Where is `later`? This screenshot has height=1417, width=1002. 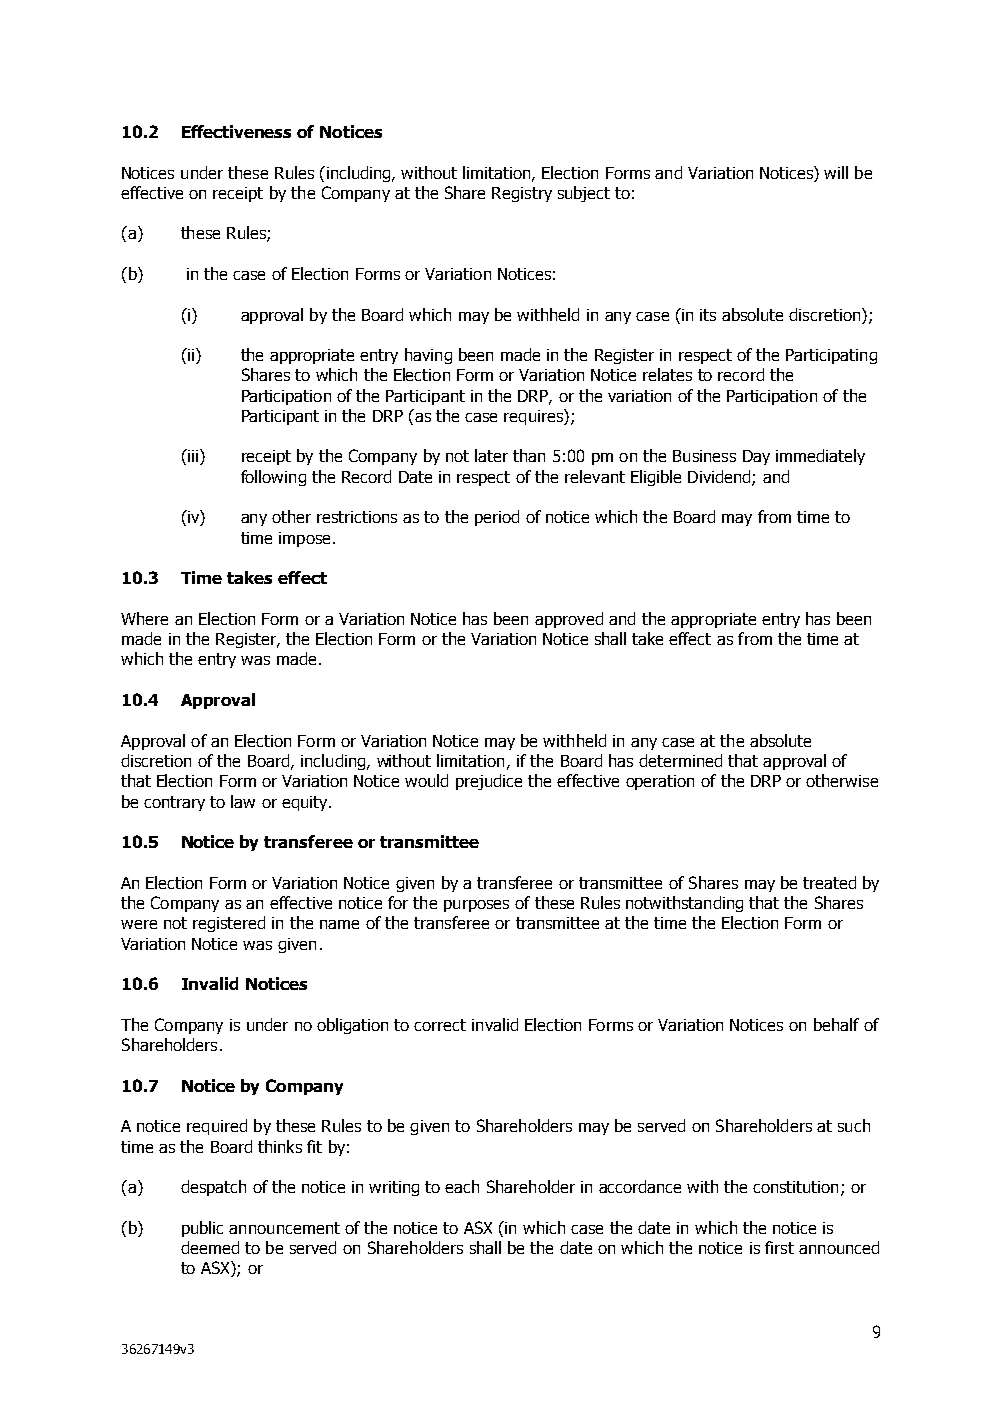
later is located at coordinates (491, 455).
